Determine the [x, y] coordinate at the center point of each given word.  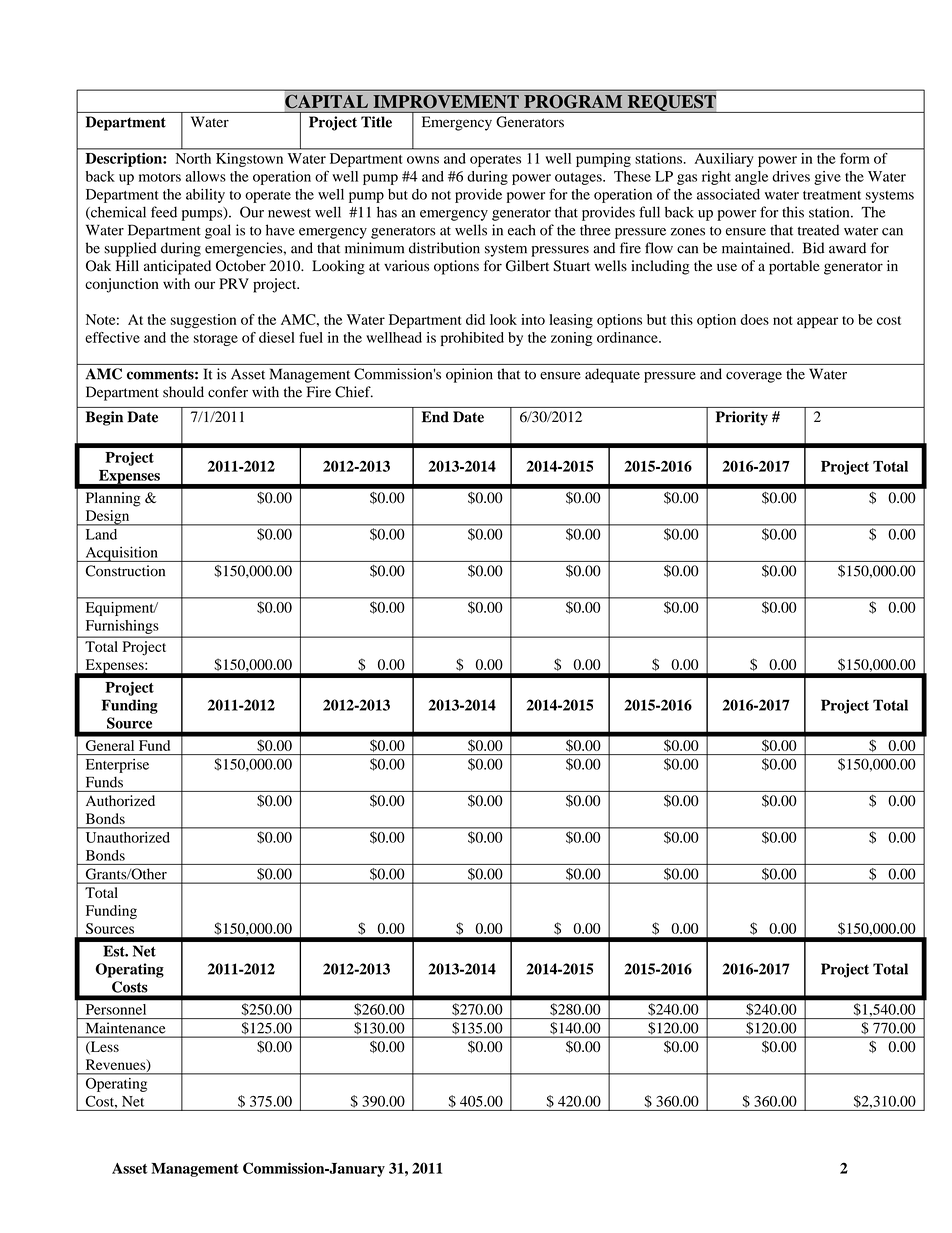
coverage [754, 377]
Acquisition [121, 554]
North [193, 158]
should [183, 392]
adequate [612, 375]
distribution [444, 248]
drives [791, 176]
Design [107, 518]
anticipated [177, 267]
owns [423, 160]
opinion [469, 375]
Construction [125, 571]
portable [794, 267]
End [435, 417]
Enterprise [117, 766]
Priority [742, 418]
